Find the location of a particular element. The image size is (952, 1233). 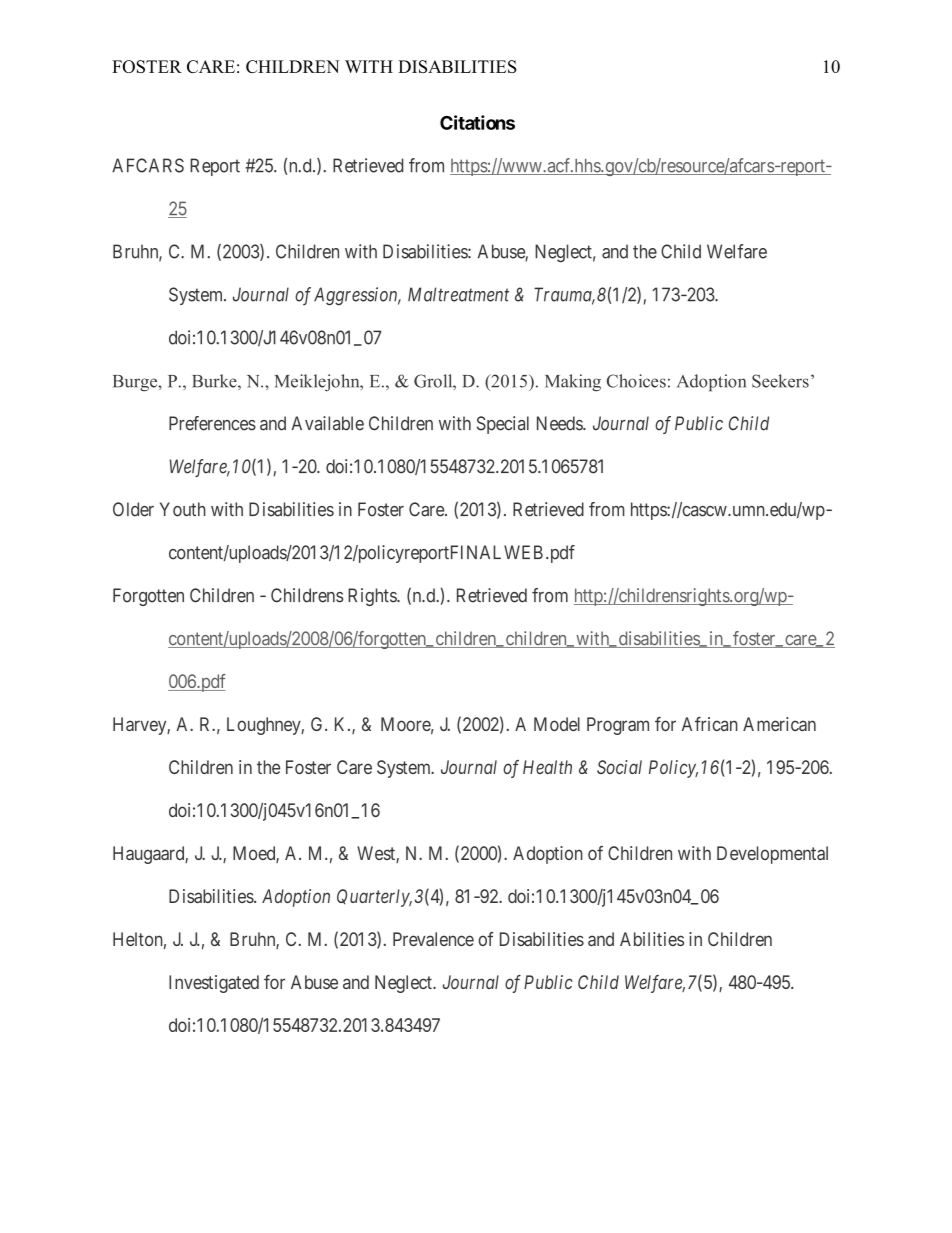

African is located at coordinates (710, 724).
